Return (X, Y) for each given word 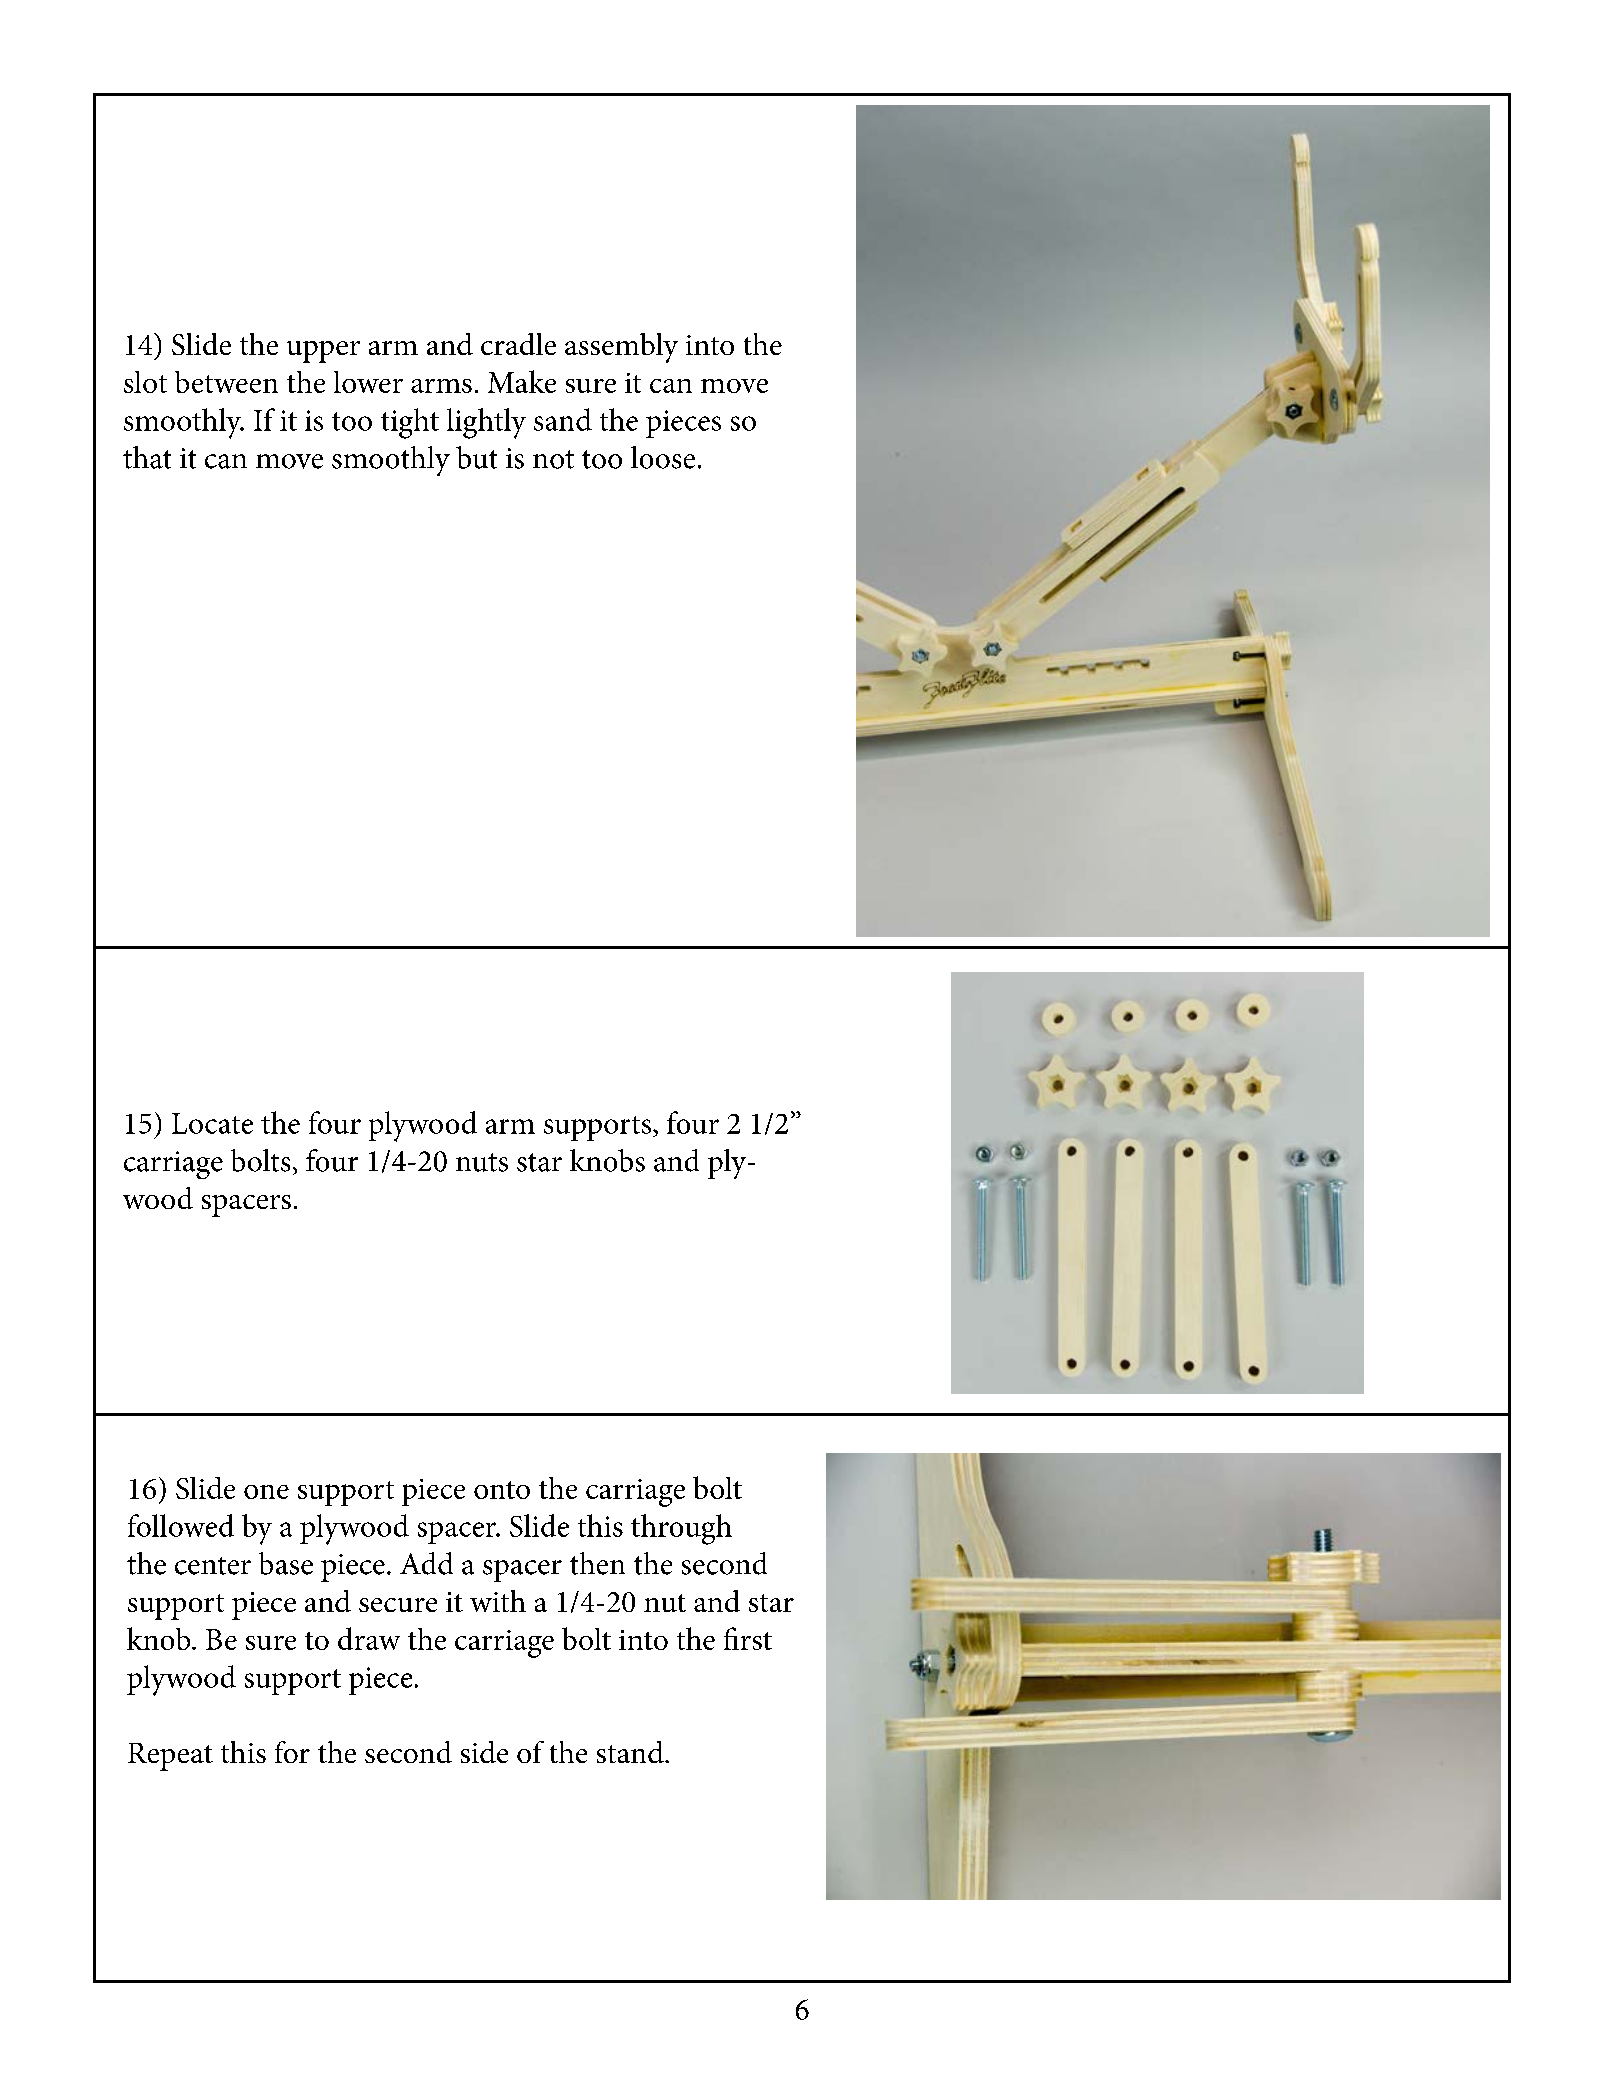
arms (441, 386)
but (476, 457)
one (266, 1492)
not (553, 459)
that (147, 457)
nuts (482, 1162)
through (681, 1529)
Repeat (170, 1757)
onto (502, 1490)
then (597, 1563)
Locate (212, 1123)
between (226, 382)
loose (663, 457)
